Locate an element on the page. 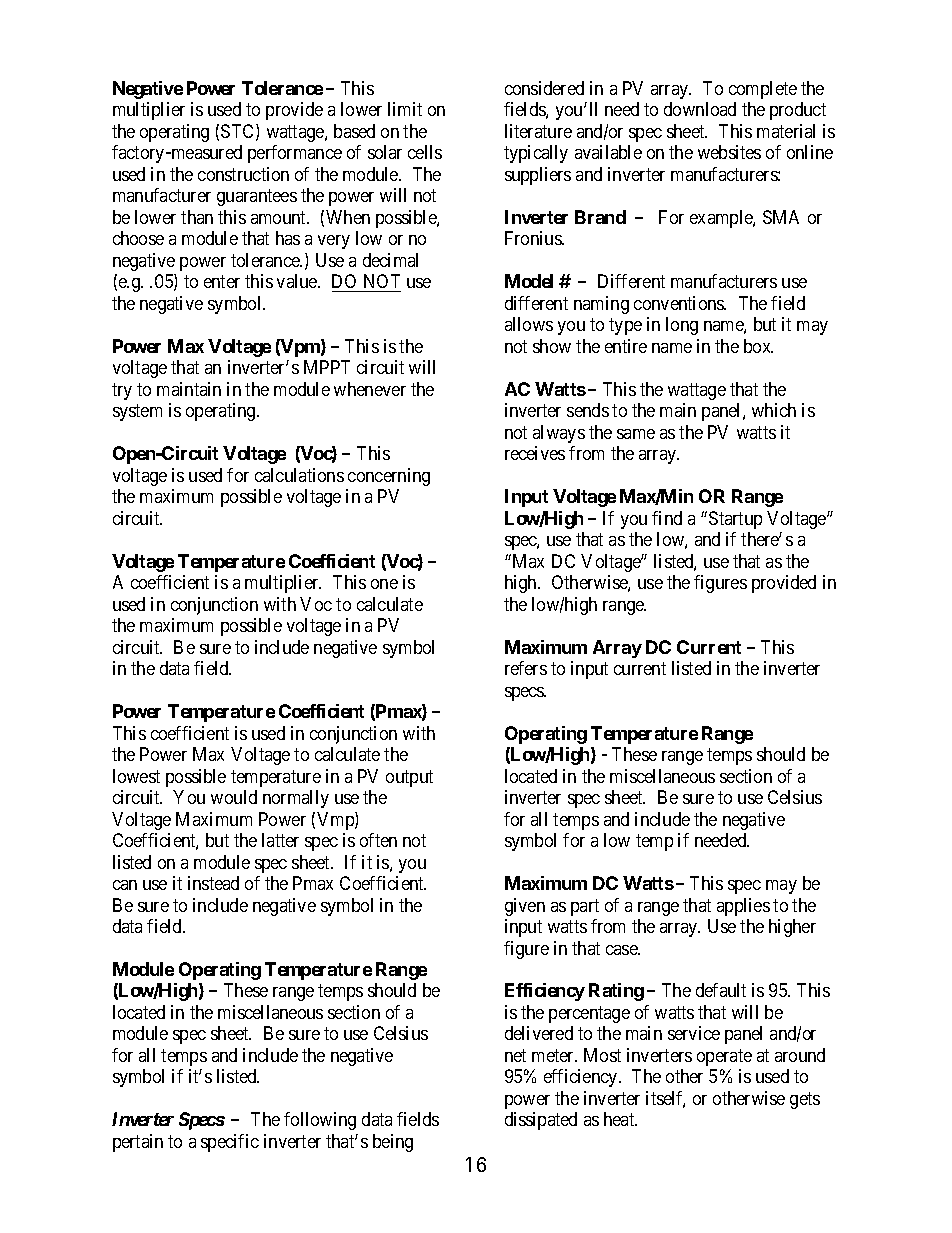 Image resolution: width=952 pixels, height=1233 pixels. pertain is located at coordinates (138, 1143).
